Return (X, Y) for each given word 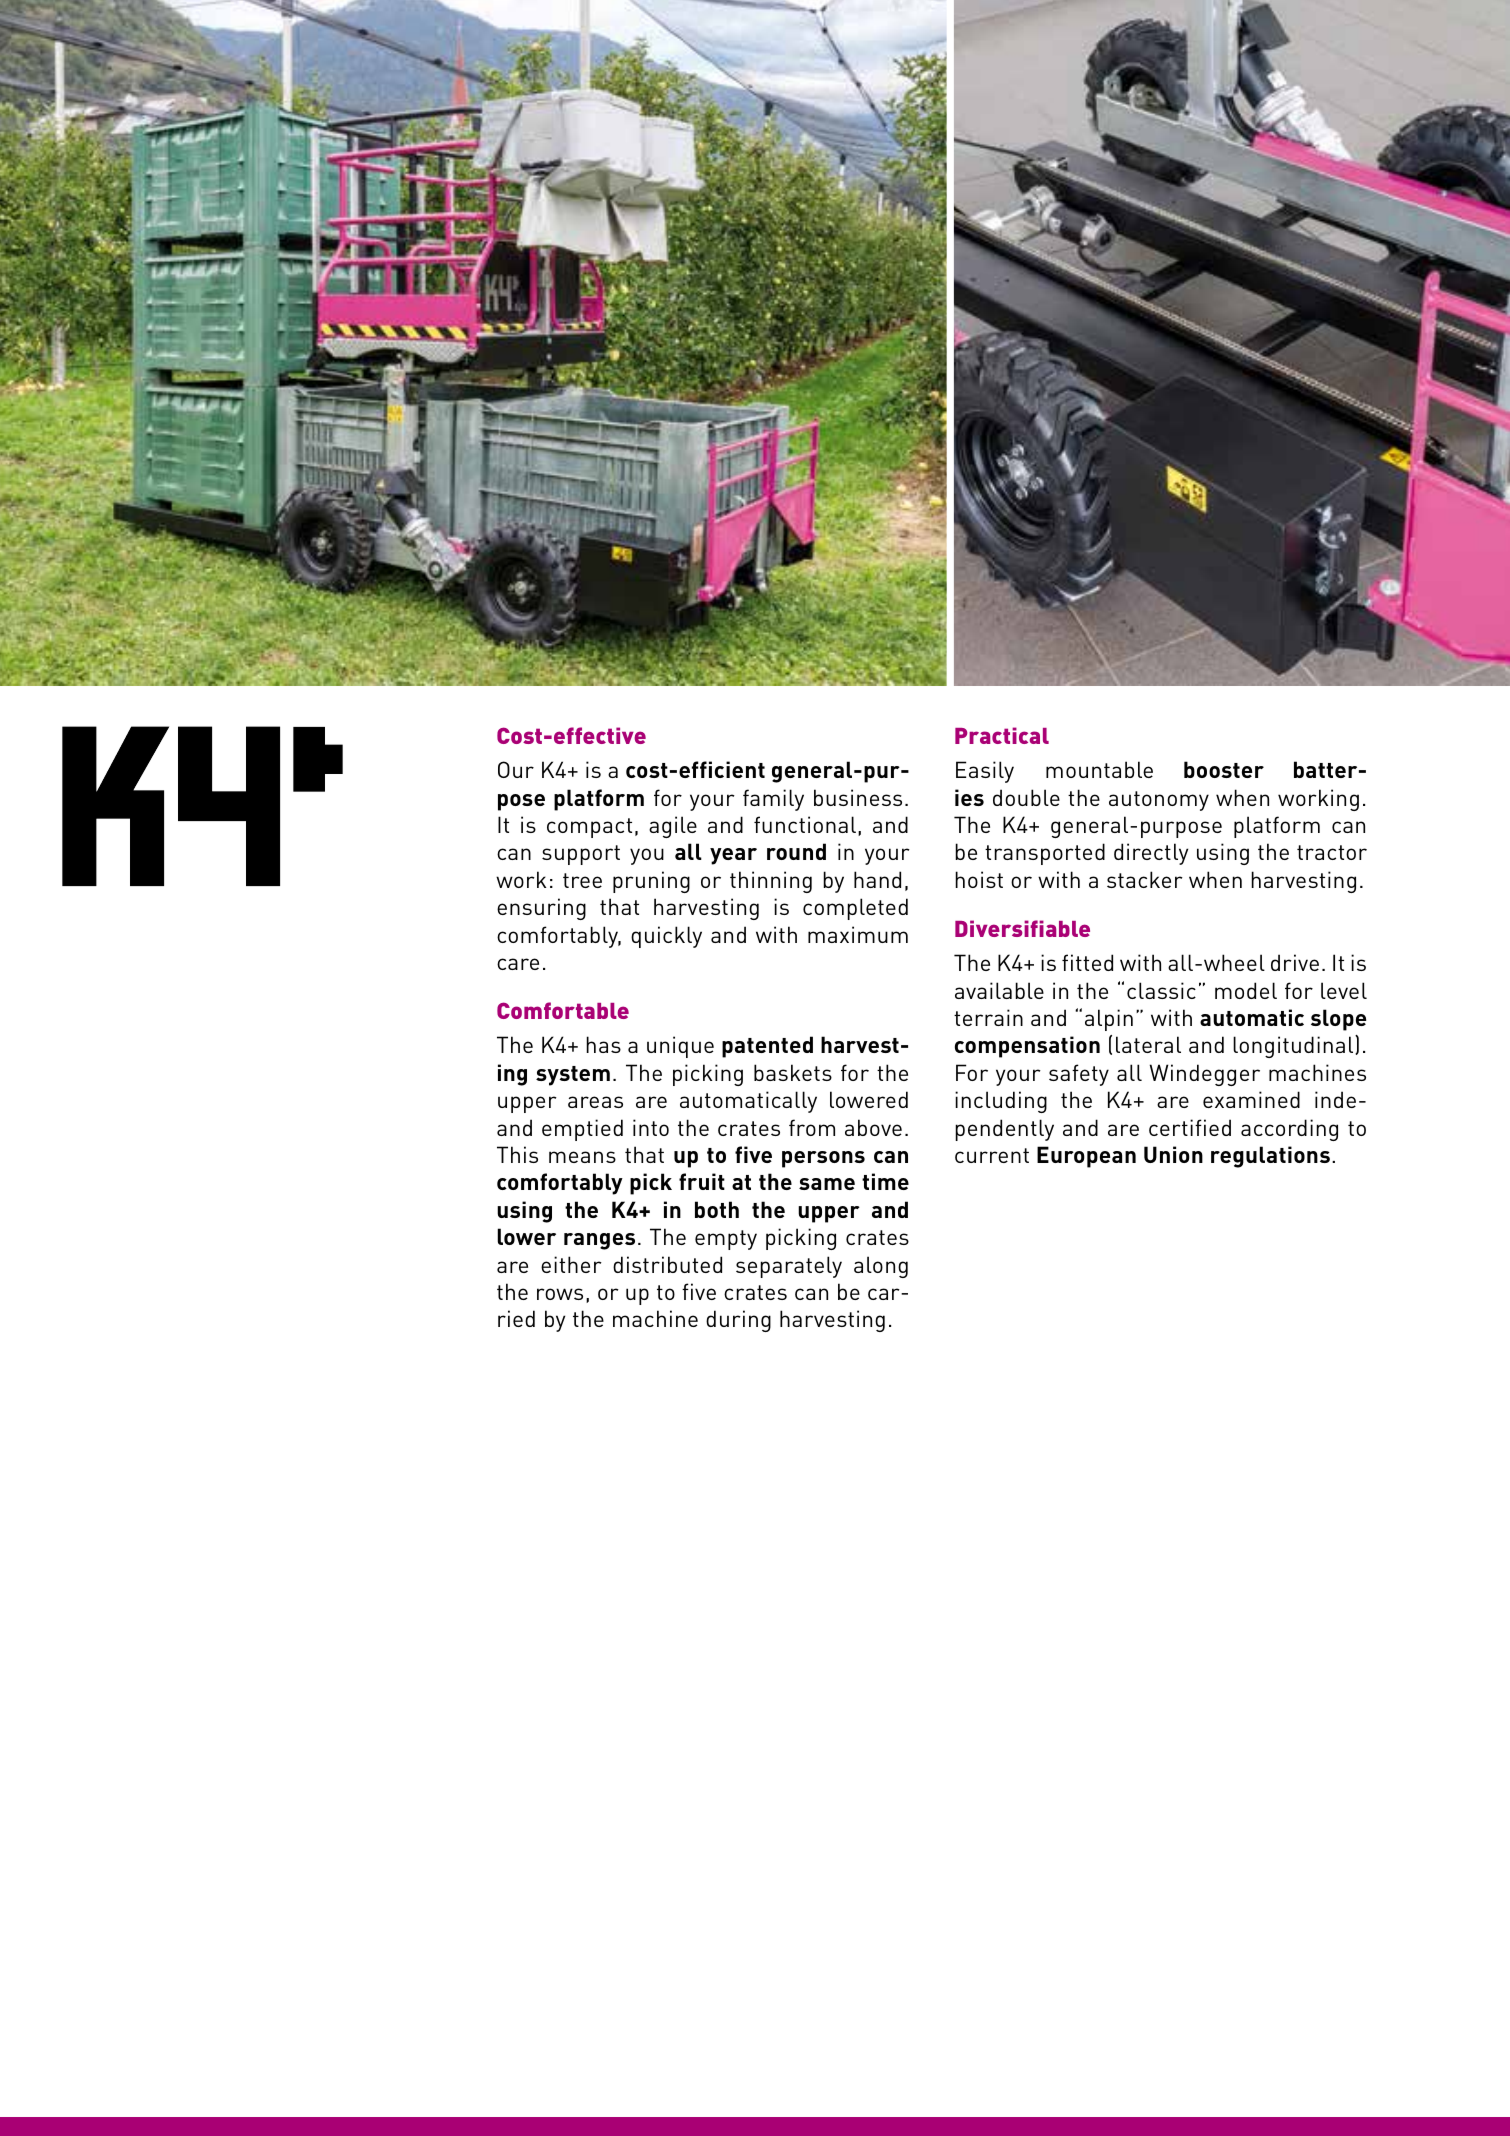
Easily (985, 772)
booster (1224, 769)
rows (560, 1294)
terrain (988, 1017)
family (773, 800)
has (603, 1044)
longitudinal (1294, 1046)
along (881, 1267)
